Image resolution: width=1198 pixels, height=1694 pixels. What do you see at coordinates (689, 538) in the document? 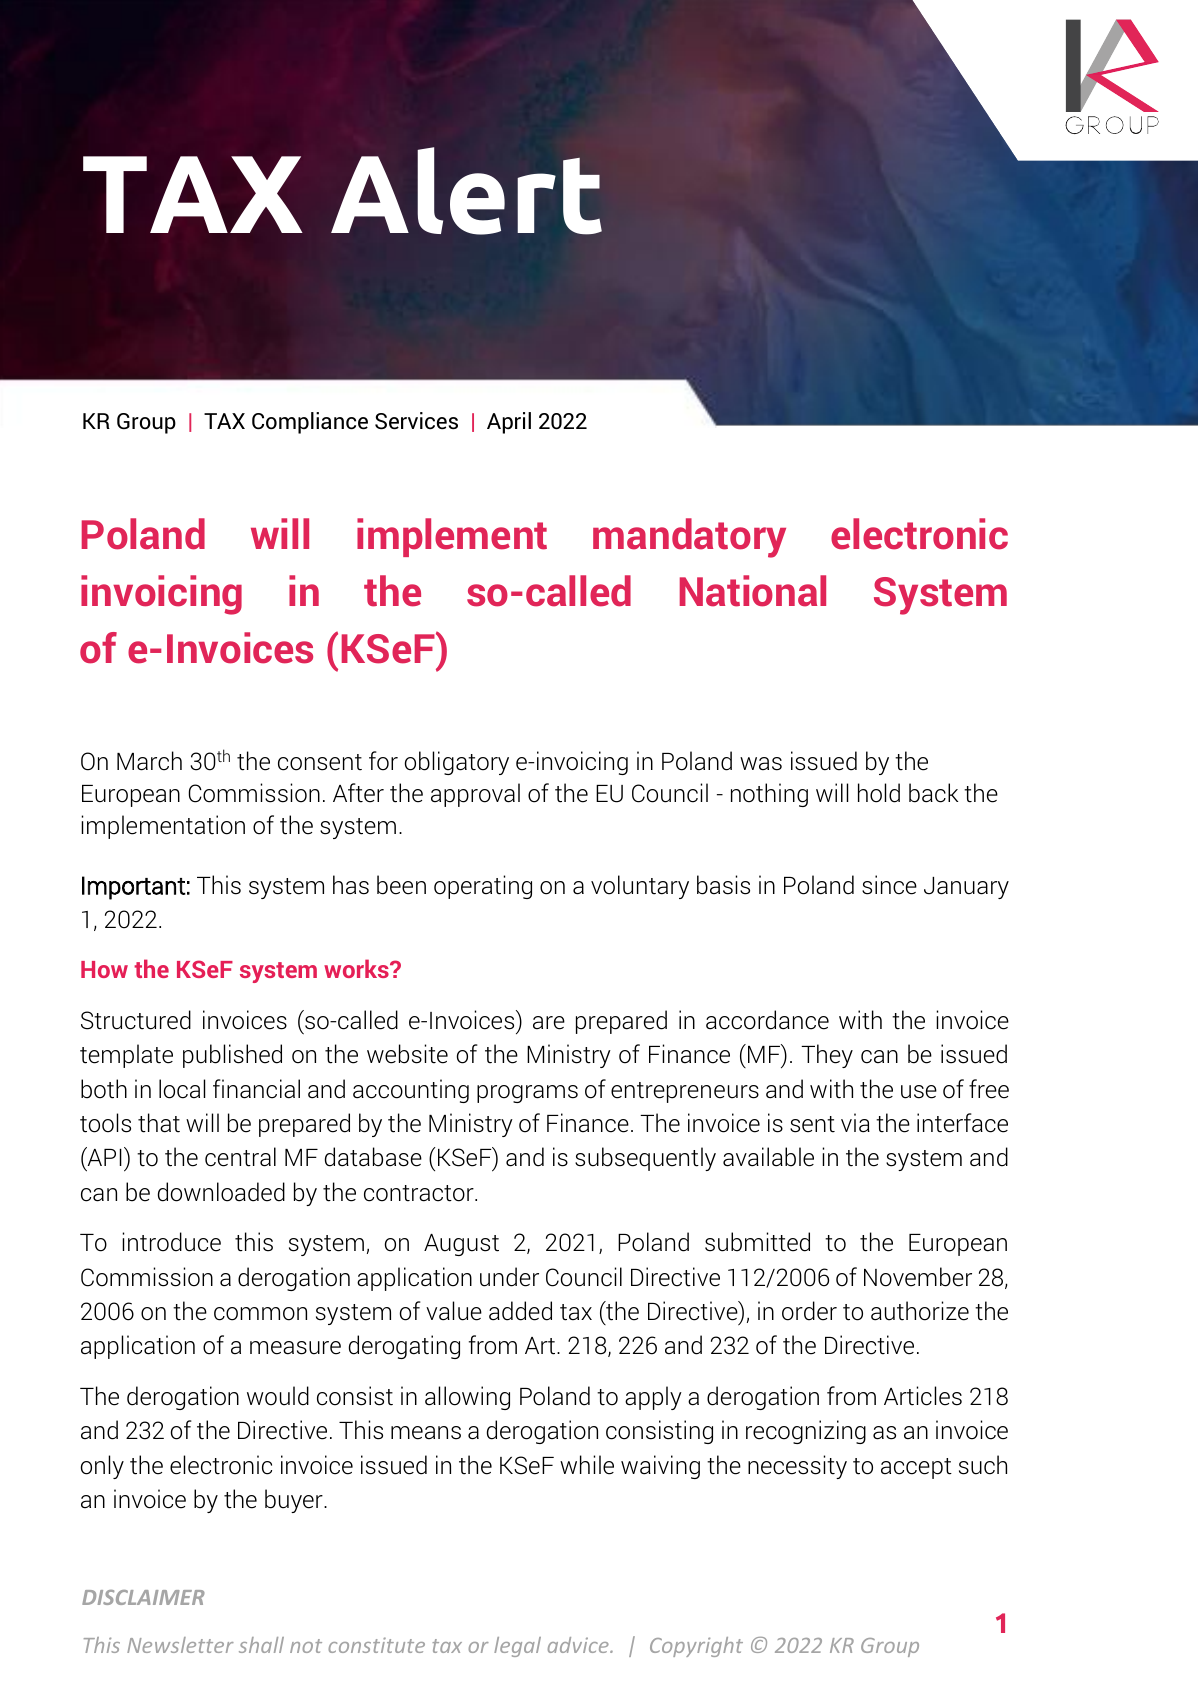
I see `mandatory` at bounding box center [689, 538].
